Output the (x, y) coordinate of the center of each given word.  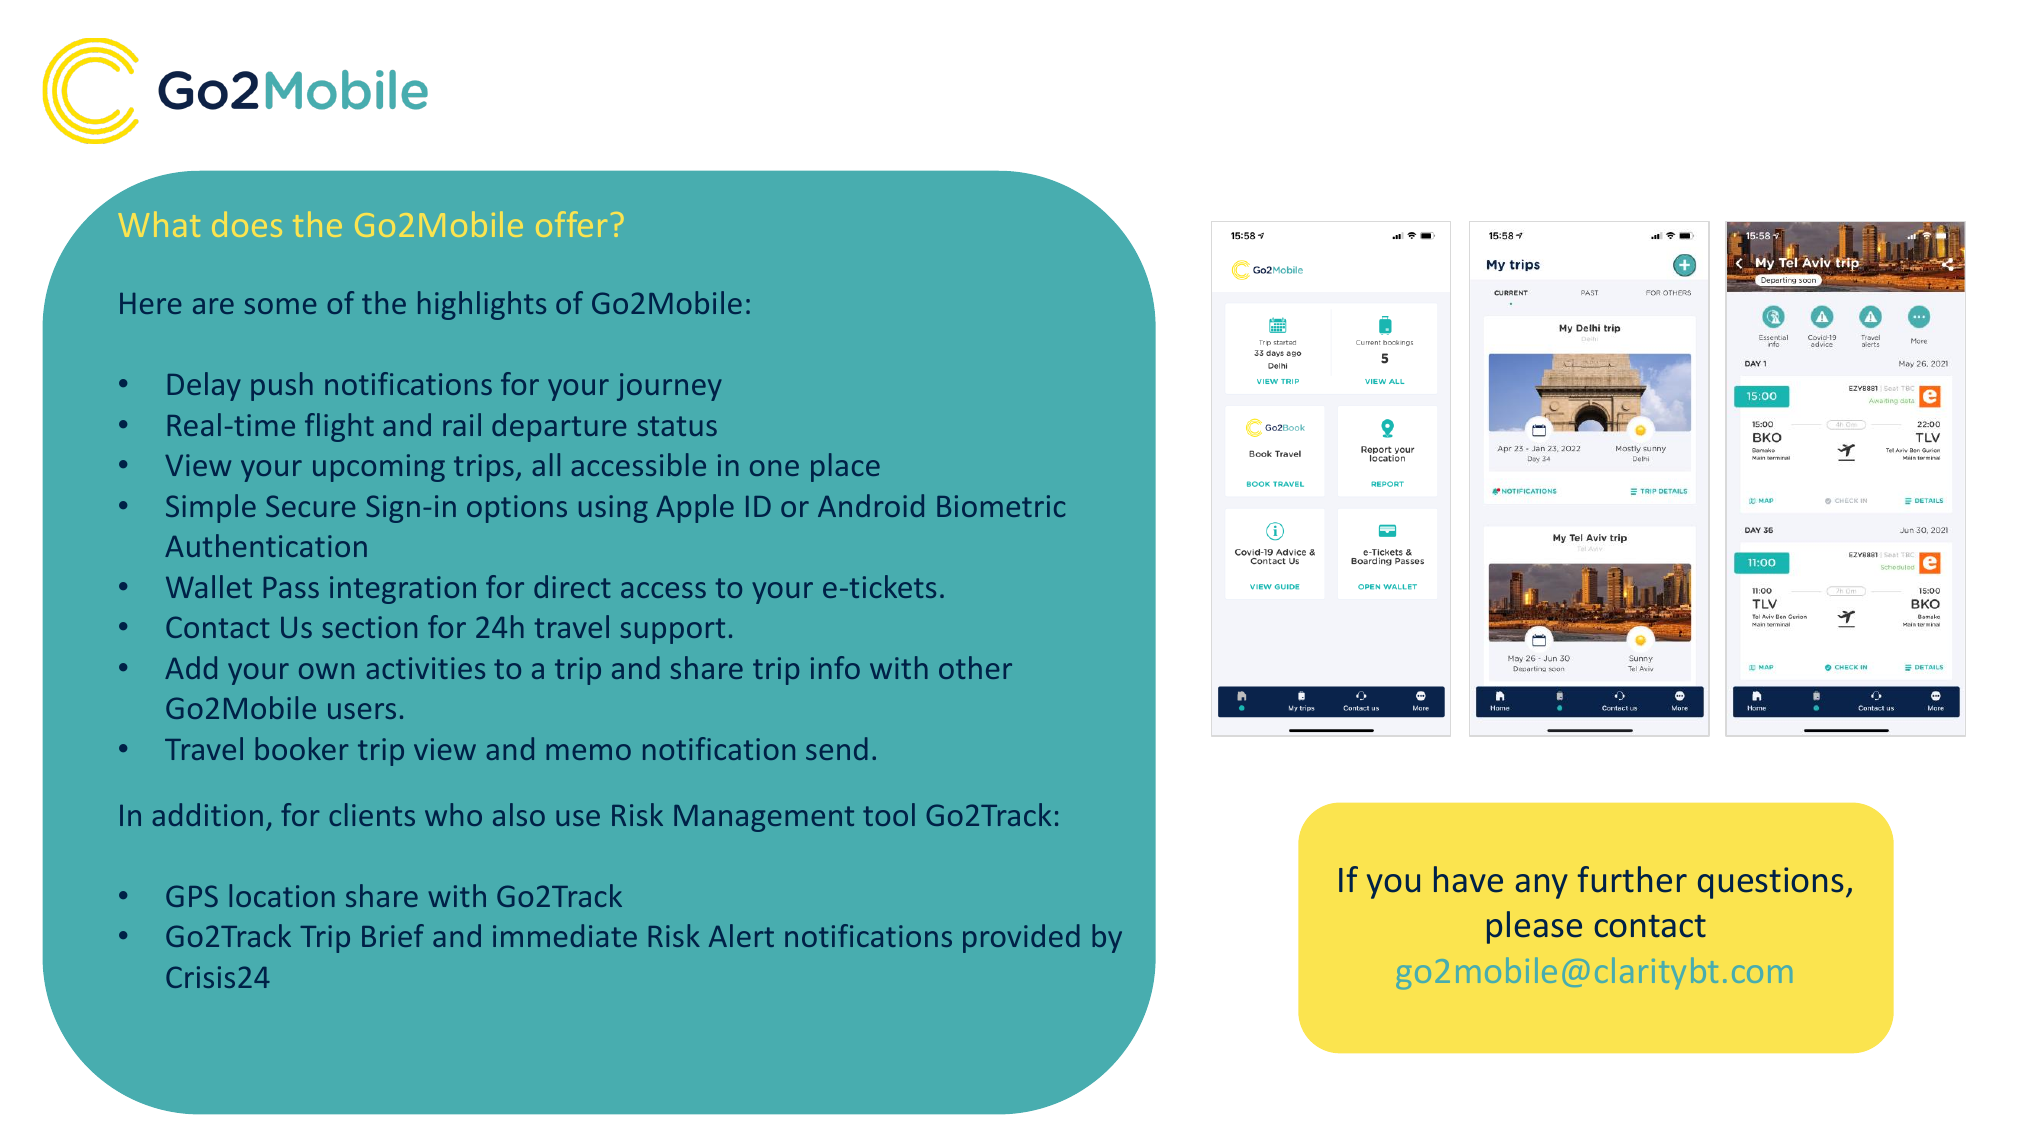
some (280, 306)
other (975, 667)
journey (669, 387)
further (1632, 879)
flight (339, 427)
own (326, 671)
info (835, 667)
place (845, 467)
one (774, 468)
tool (889, 814)
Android (871, 505)
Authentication (266, 545)
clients (372, 814)
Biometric (1001, 506)
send (837, 748)
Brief (393, 935)
